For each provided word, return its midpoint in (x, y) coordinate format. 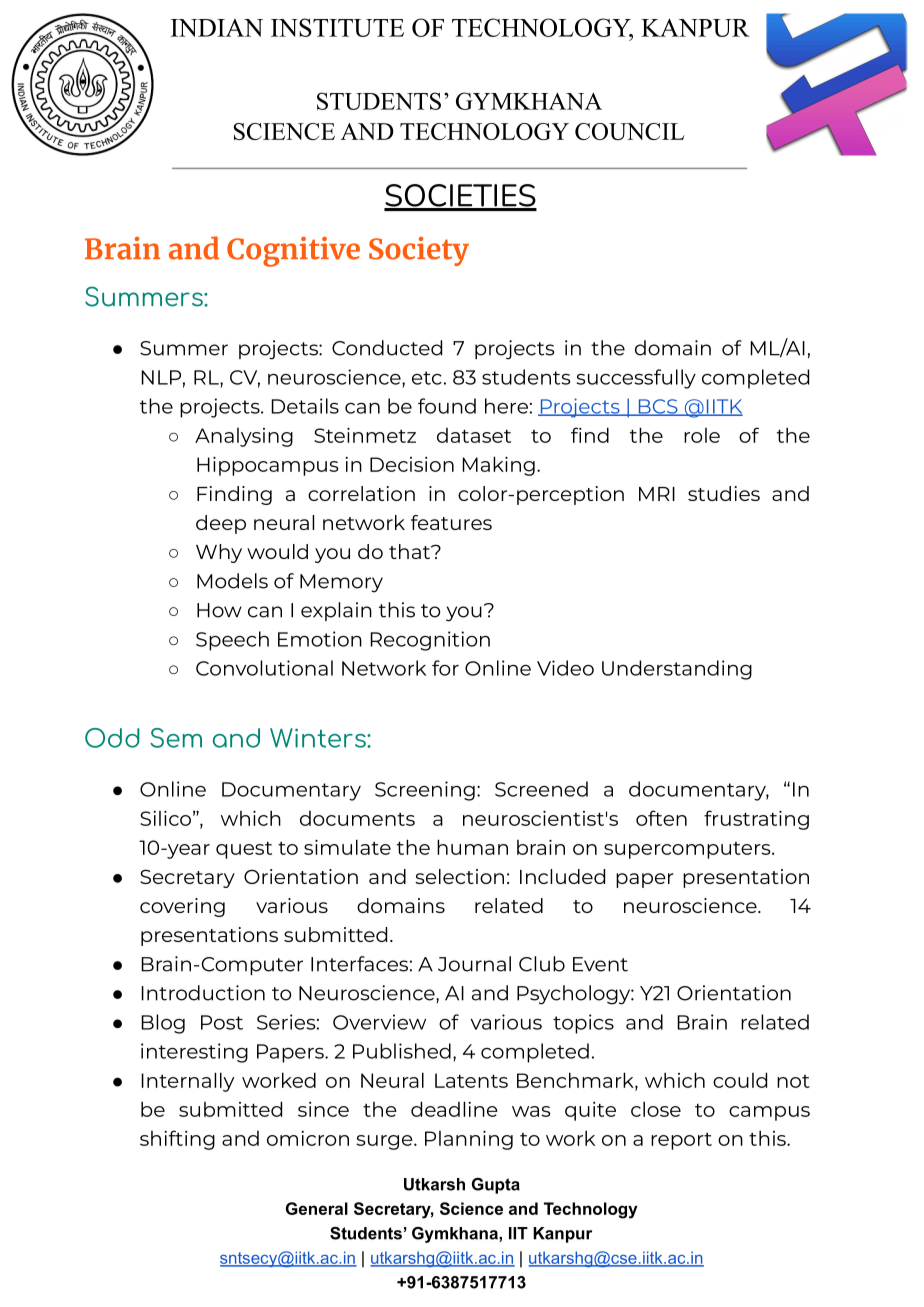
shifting (177, 1140)
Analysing (244, 437)
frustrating (756, 820)
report (681, 1141)
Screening (425, 791)
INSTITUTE (337, 27)
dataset (474, 435)
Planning (469, 1140)
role (702, 435)
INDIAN (217, 28)
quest (244, 850)
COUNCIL (630, 131)
